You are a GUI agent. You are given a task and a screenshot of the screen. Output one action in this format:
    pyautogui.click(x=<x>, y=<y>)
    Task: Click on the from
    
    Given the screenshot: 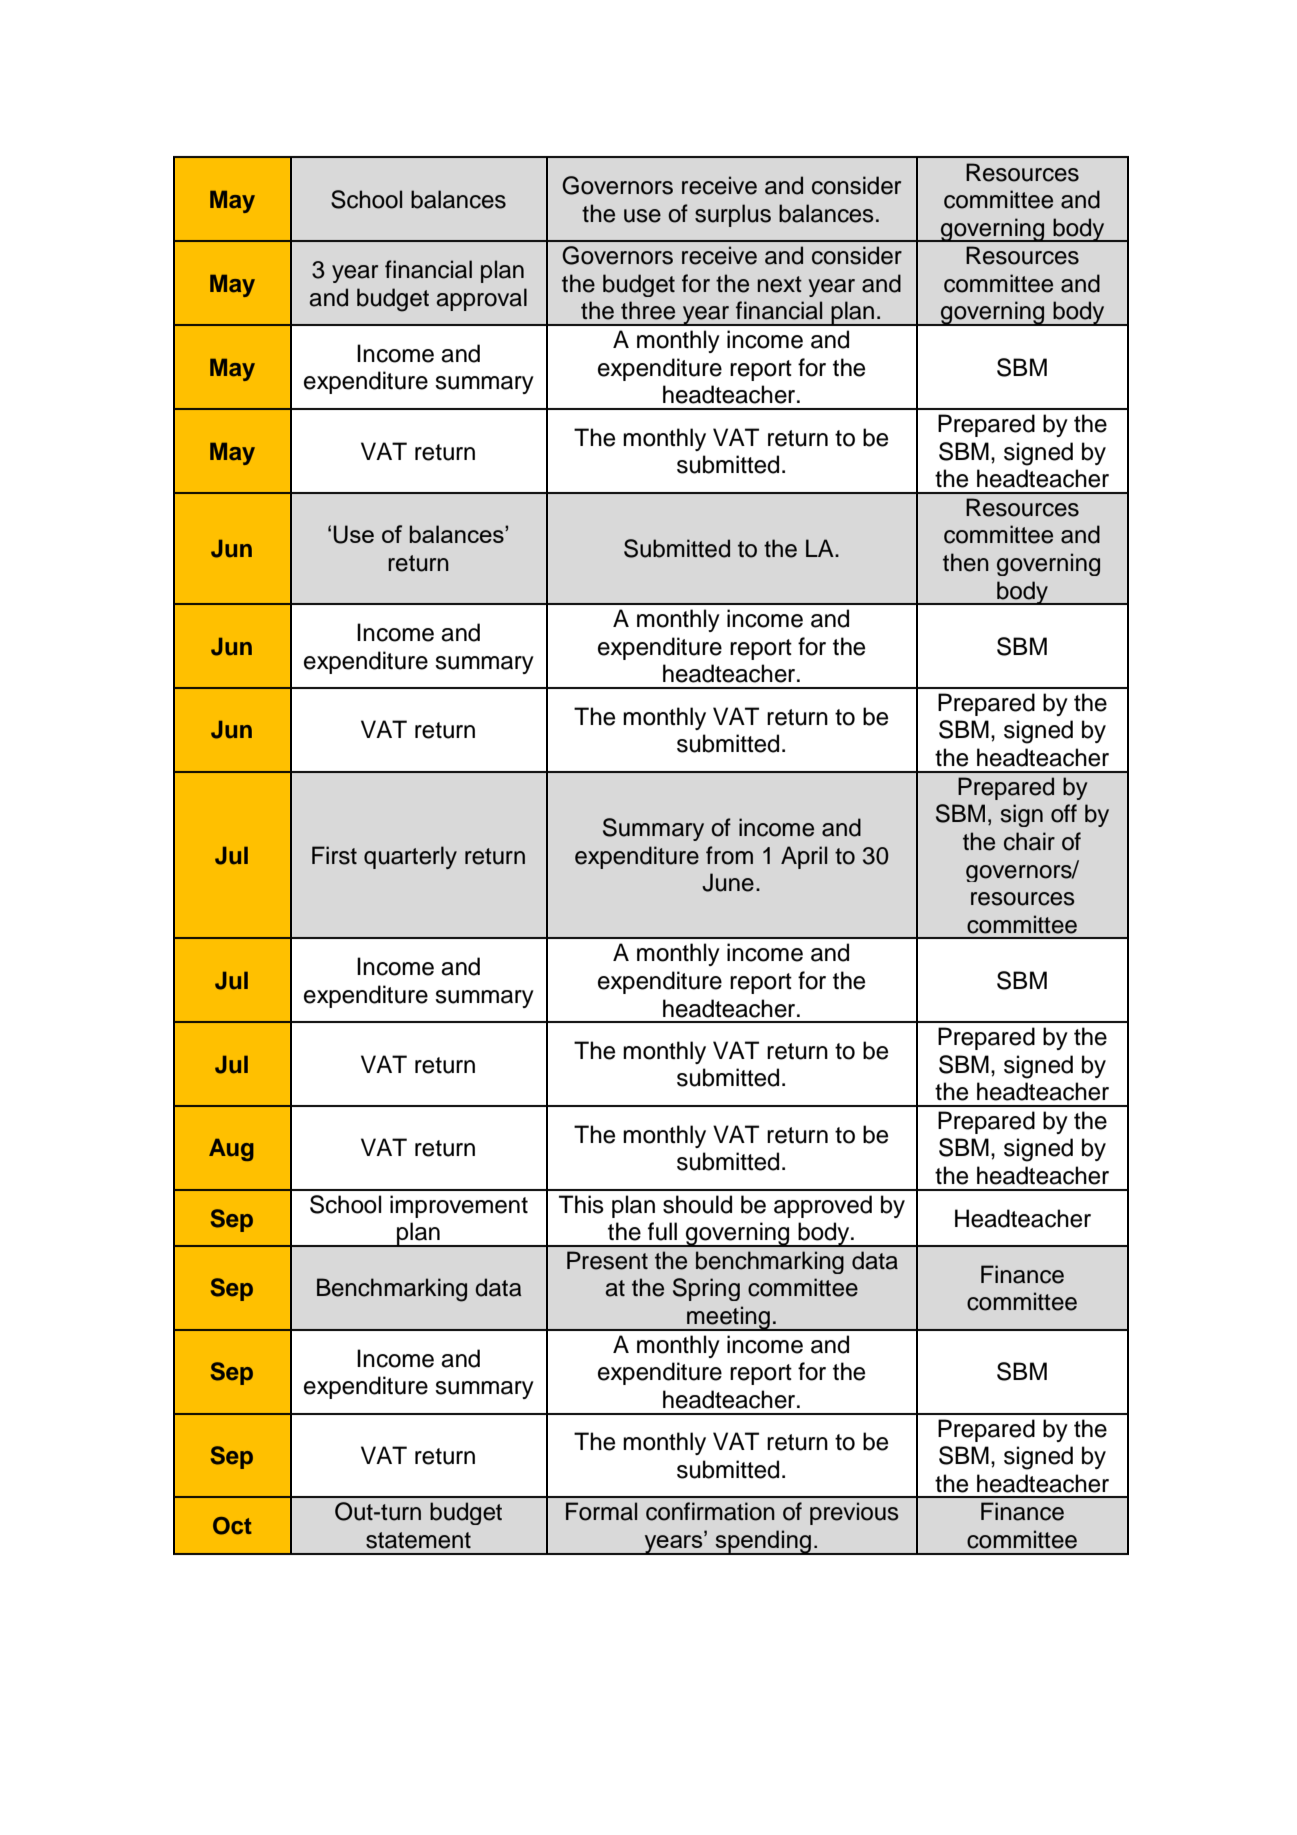 What is the action you would take?
    pyautogui.click(x=729, y=855)
